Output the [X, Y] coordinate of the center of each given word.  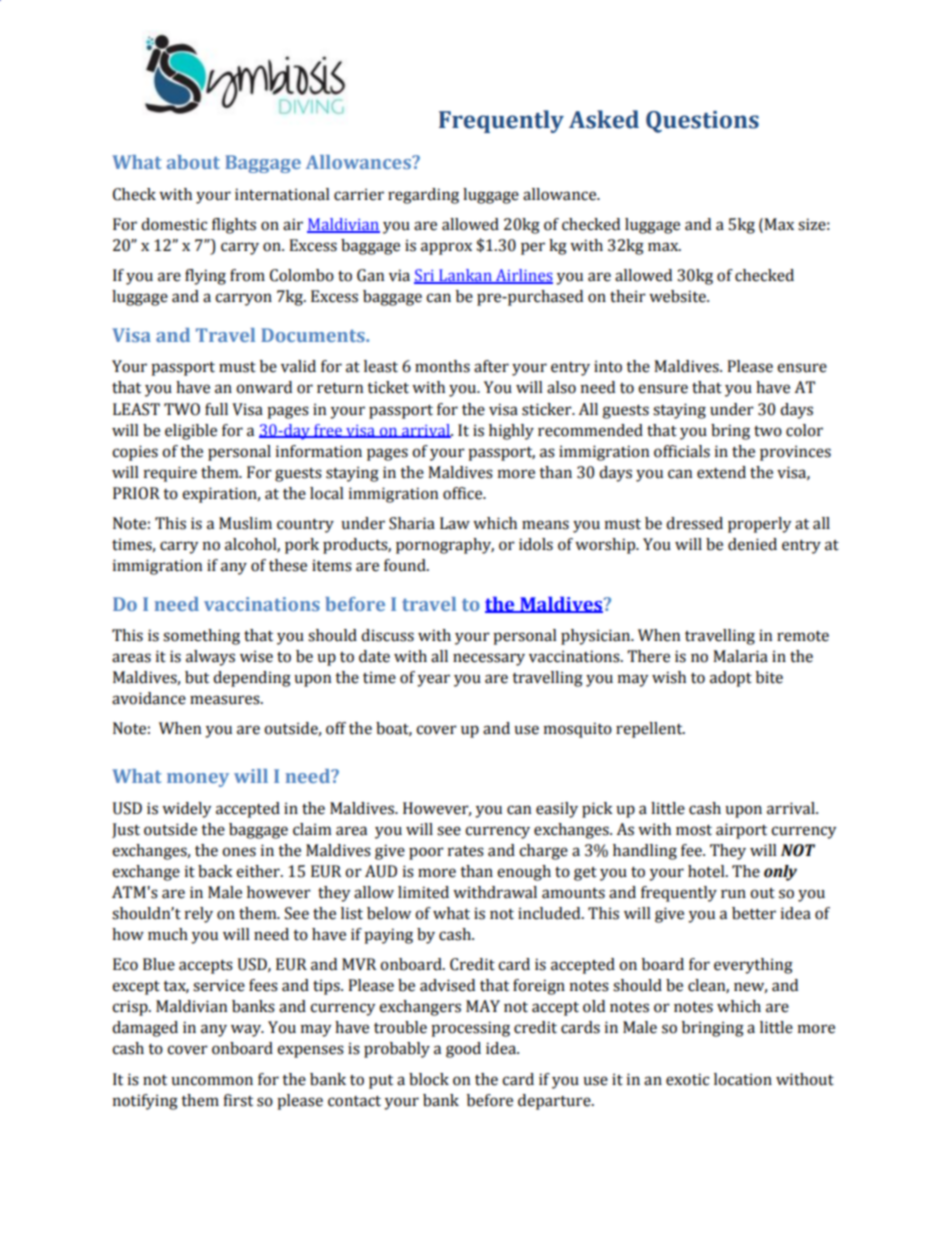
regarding [423, 196]
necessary [489, 659]
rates [466, 851]
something [201, 637]
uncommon [212, 1081]
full [216, 409]
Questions [702, 122]
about [193, 162]
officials [682, 451]
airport [741, 831]
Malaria [740, 656]
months [442, 366]
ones [239, 852]
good [463, 1050]
